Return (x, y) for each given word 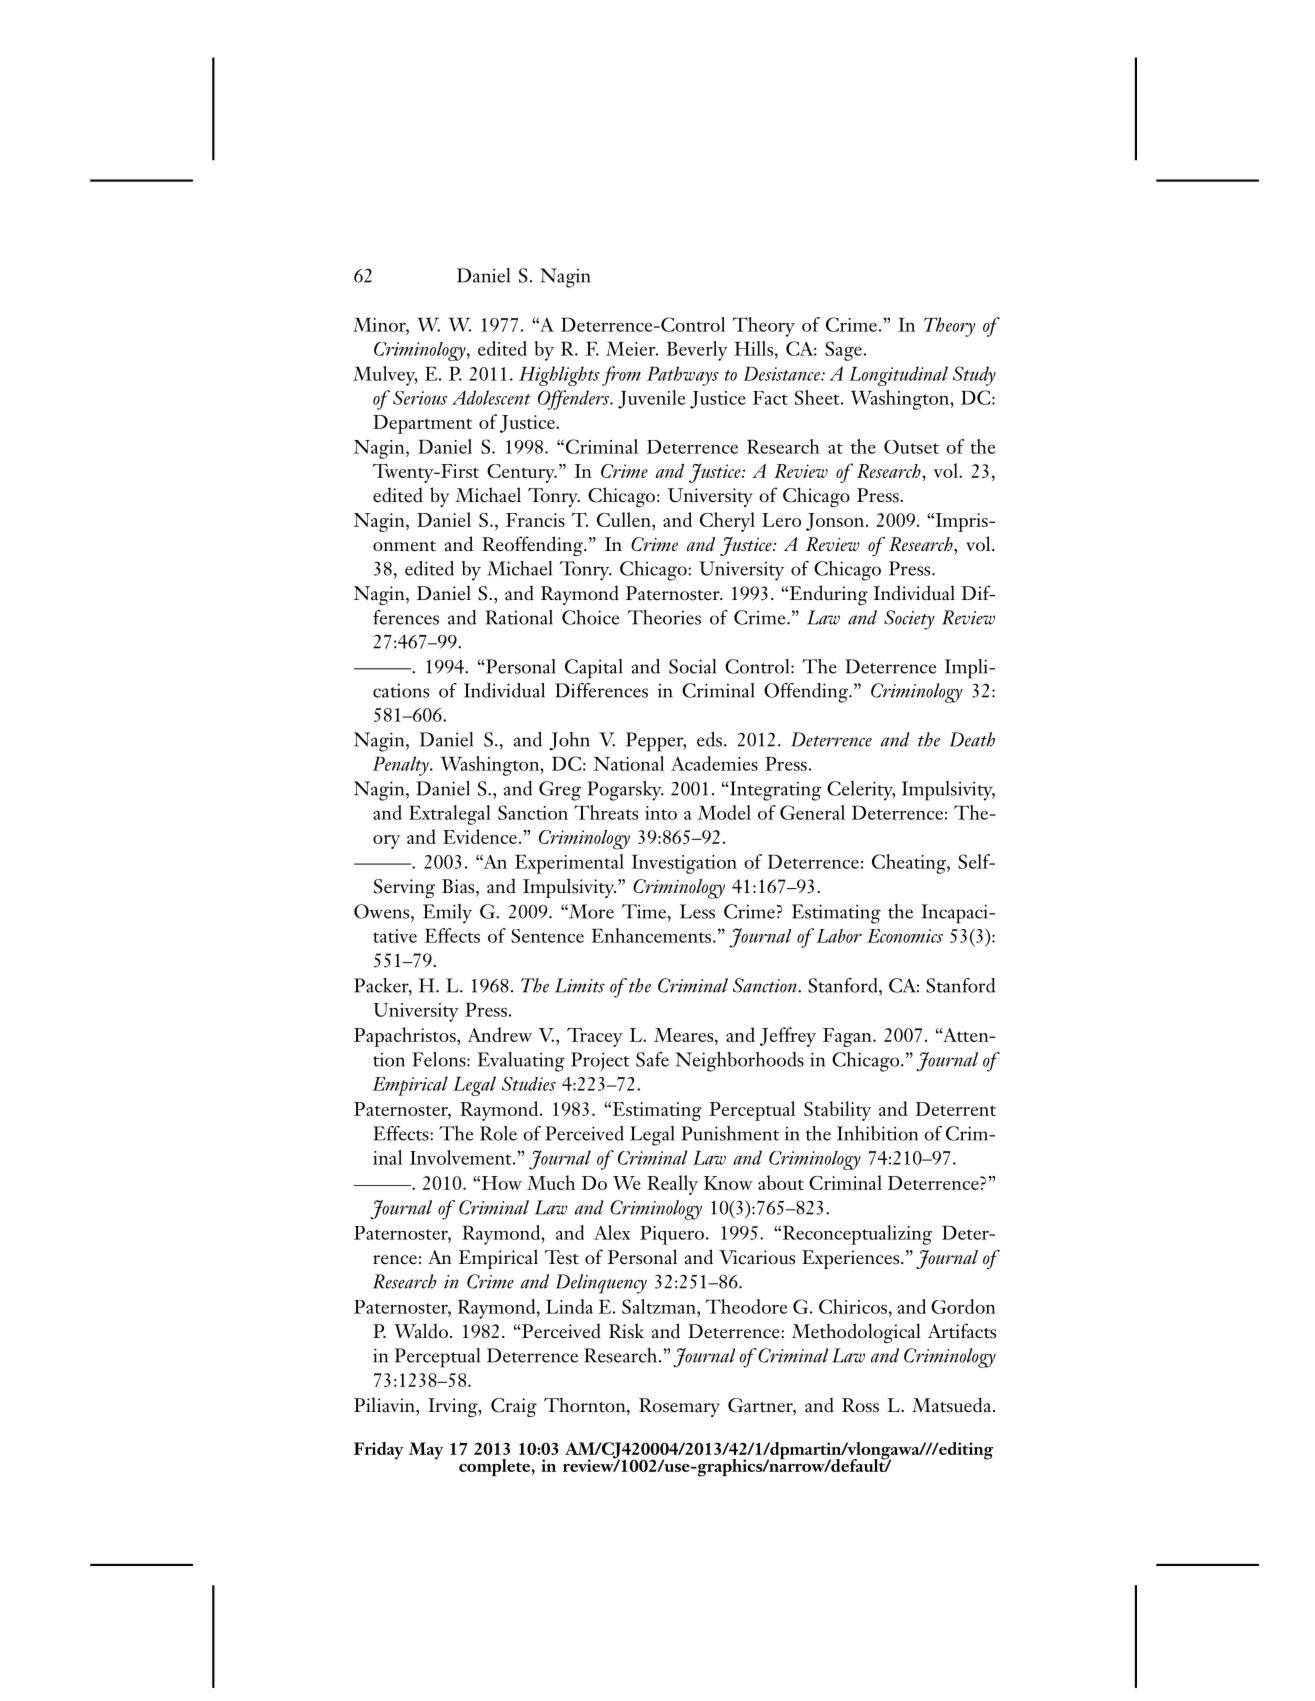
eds (709, 739)
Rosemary (679, 1407)
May (426, 1451)
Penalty (402, 766)
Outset (911, 447)
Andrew (500, 1034)
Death (972, 739)
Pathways (683, 376)
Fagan (848, 1037)
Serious (420, 398)
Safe (652, 1059)
